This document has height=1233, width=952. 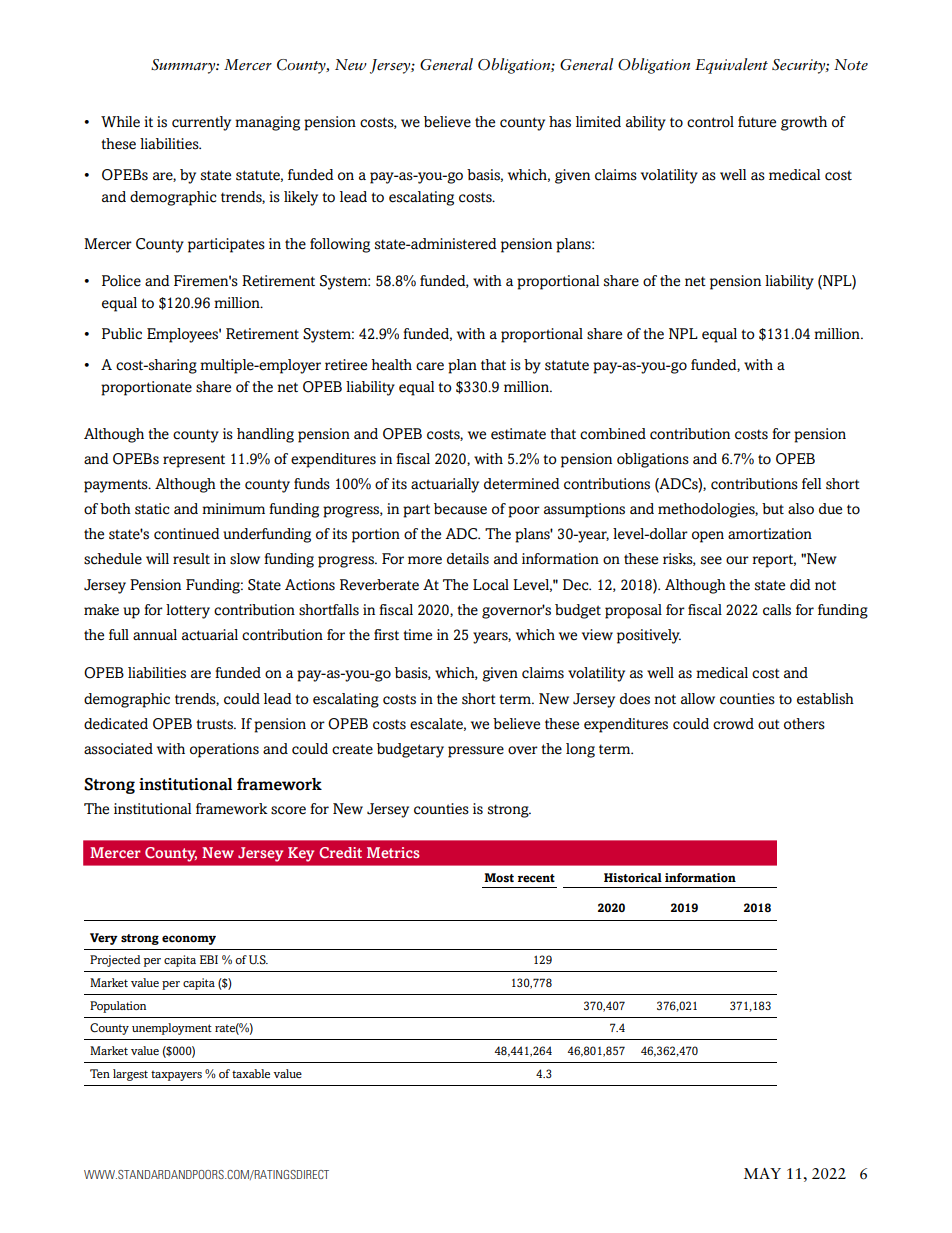 I want to click on taxpayers, so click(x=176, y=1076).
